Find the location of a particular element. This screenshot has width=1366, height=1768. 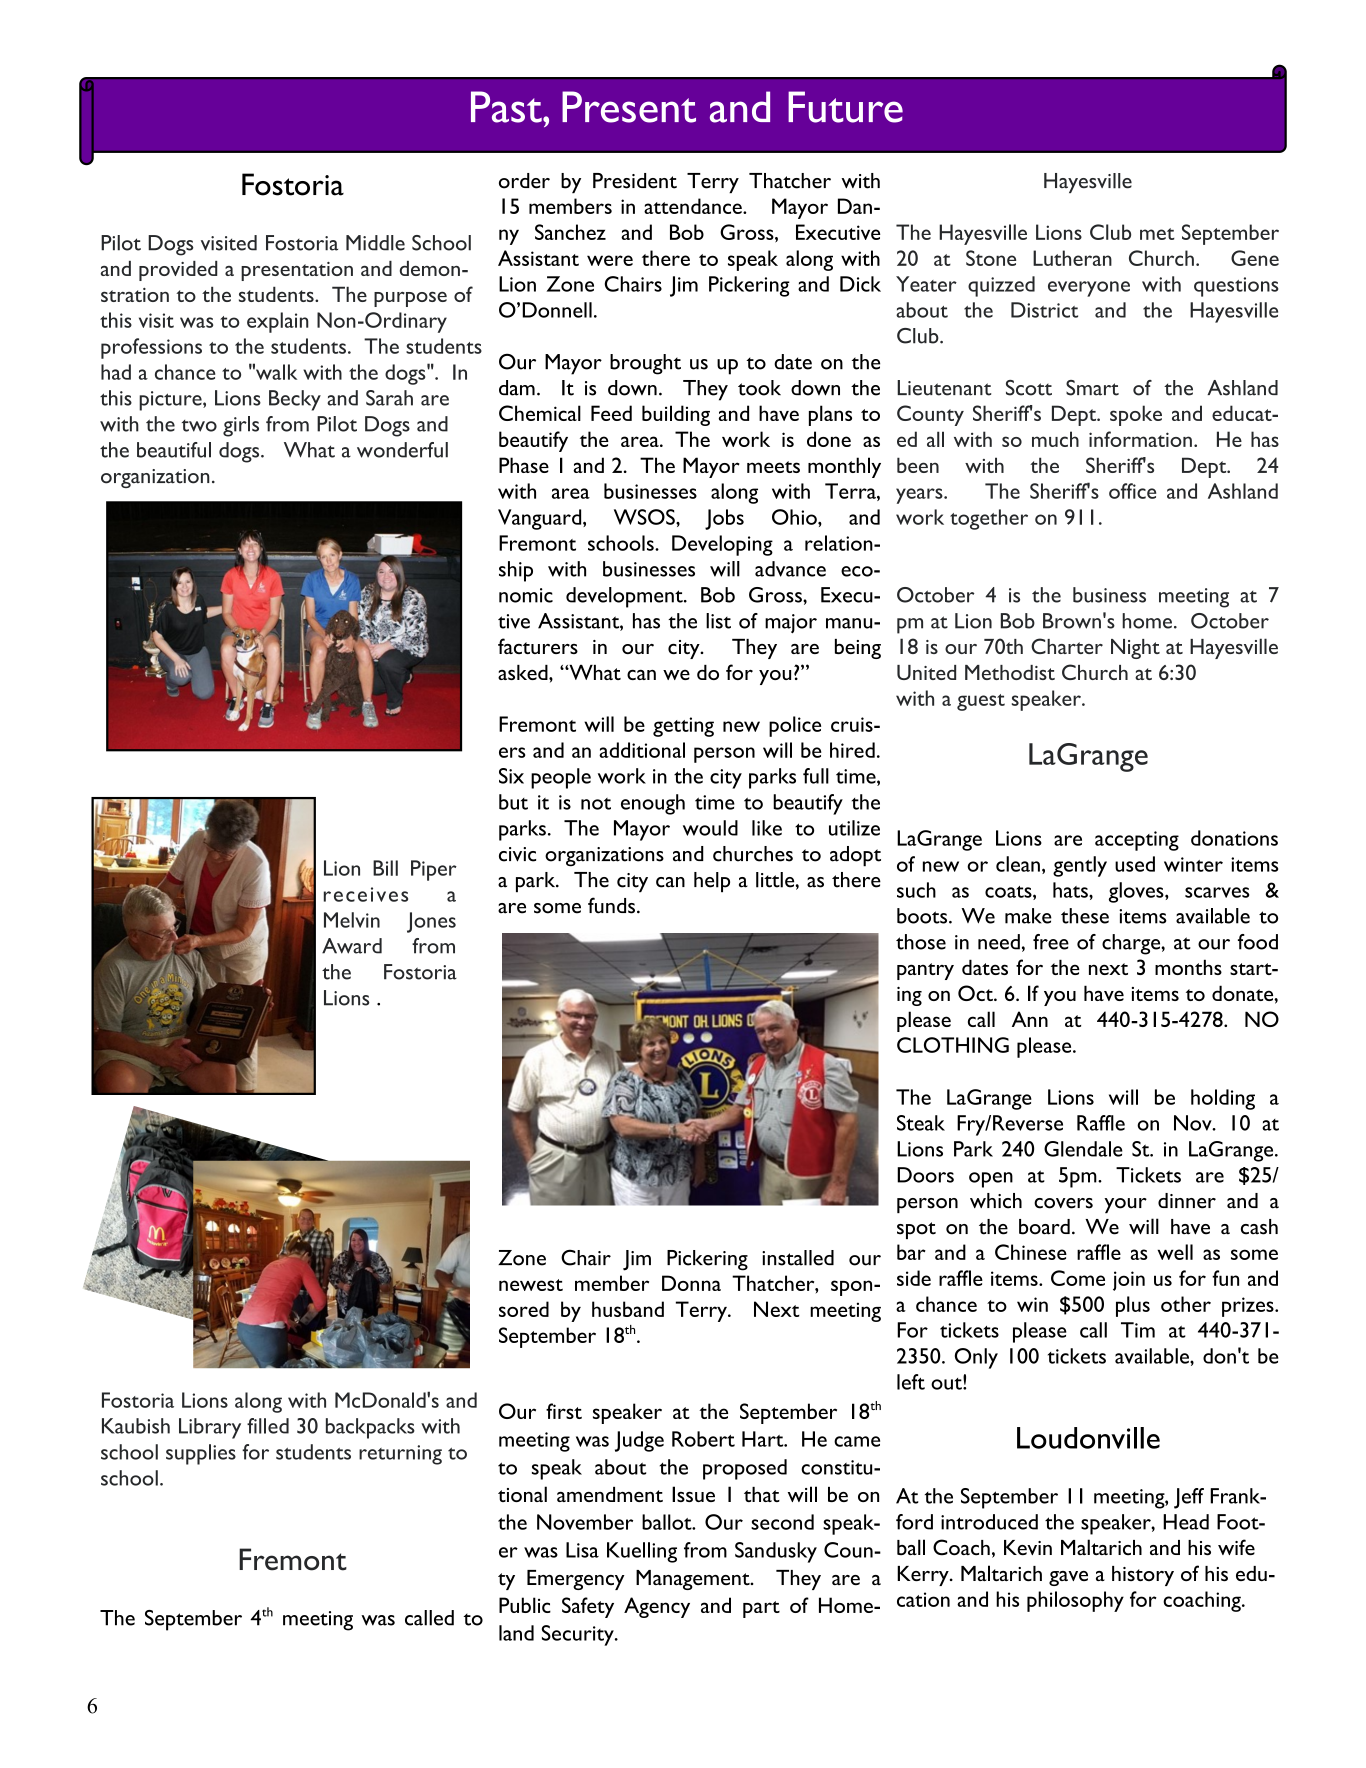

used is located at coordinates (1135, 864).
